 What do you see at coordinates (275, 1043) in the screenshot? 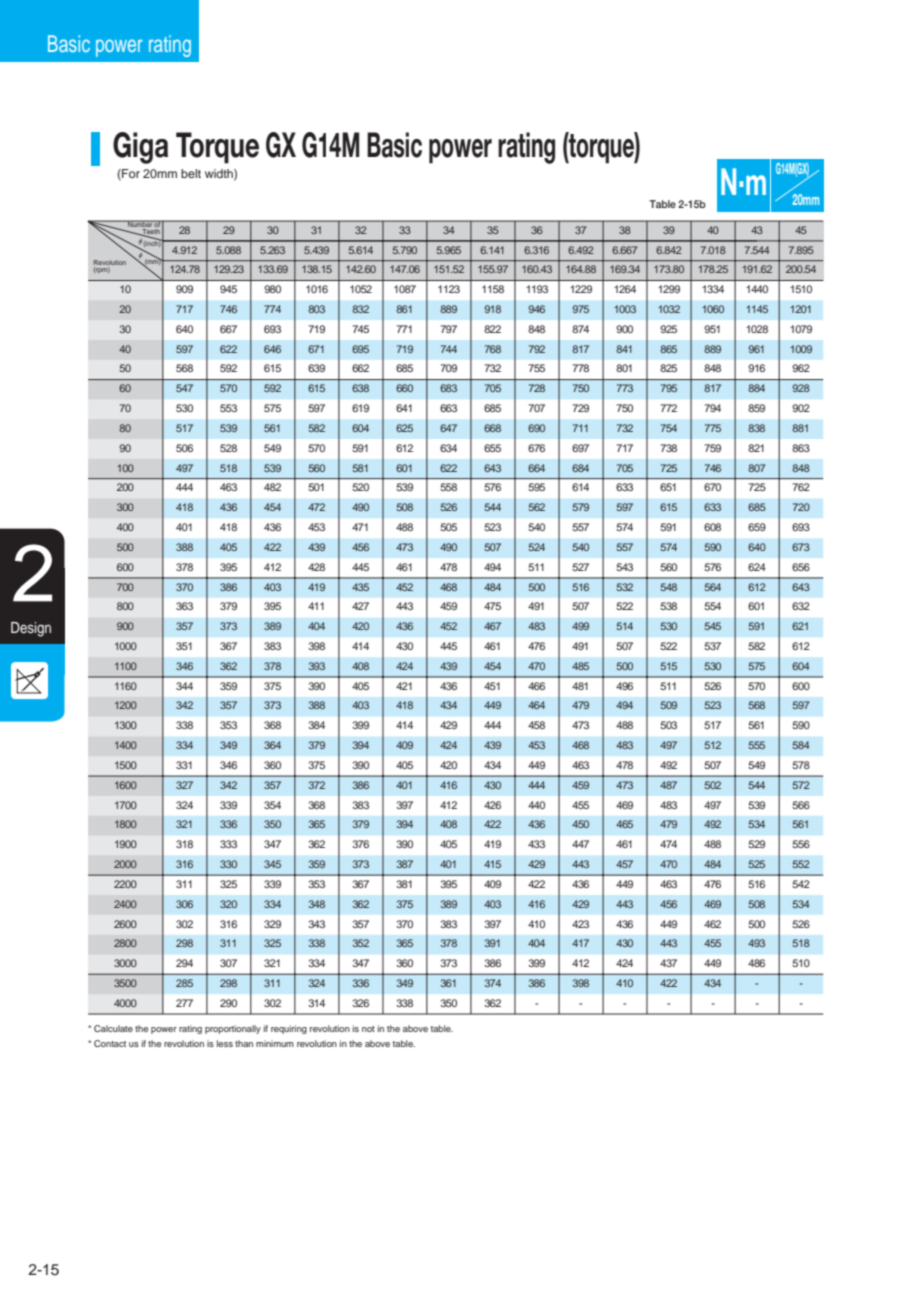
I see `minimum` at bounding box center [275, 1043].
